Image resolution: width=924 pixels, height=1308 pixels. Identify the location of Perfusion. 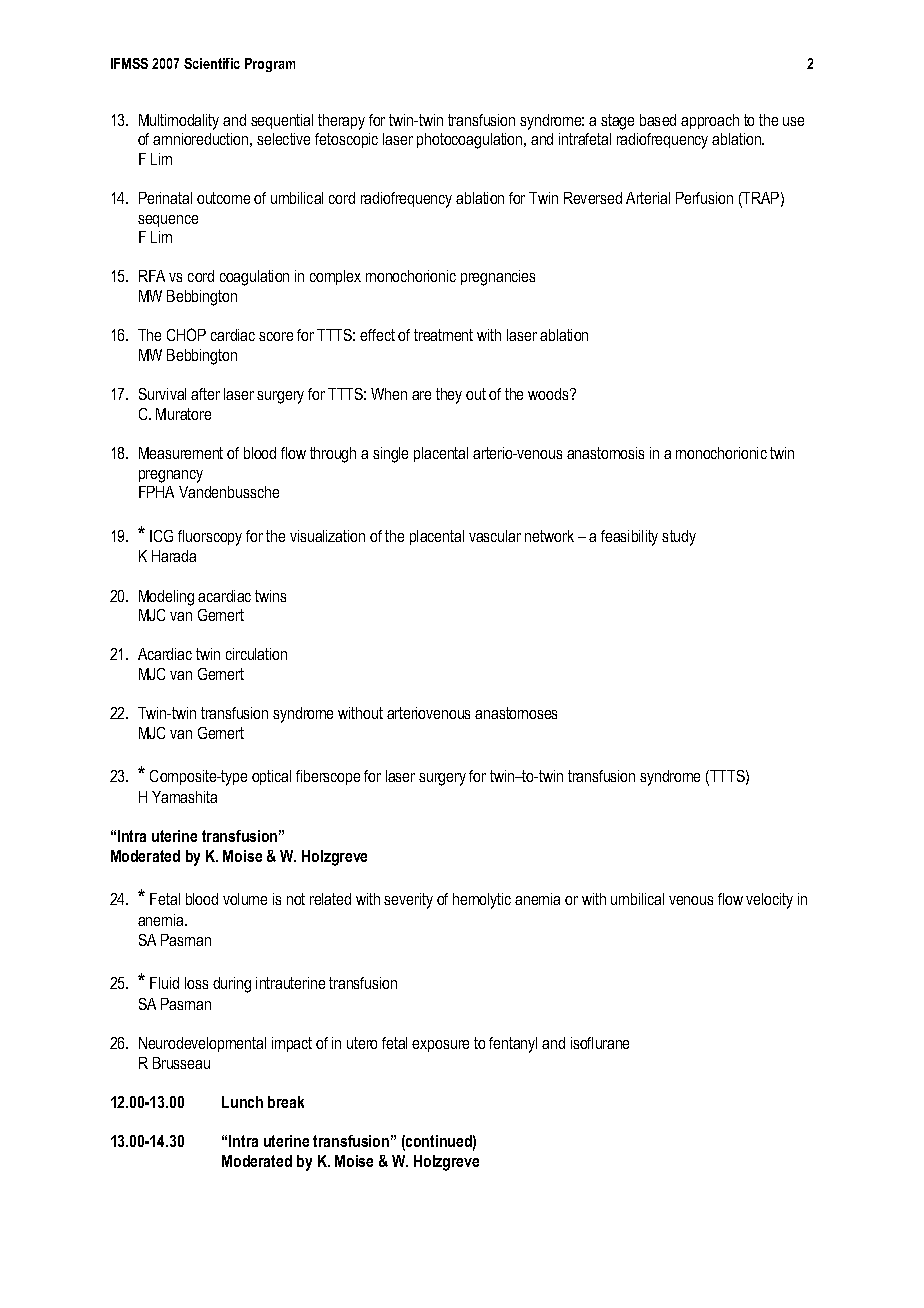
(704, 198).
